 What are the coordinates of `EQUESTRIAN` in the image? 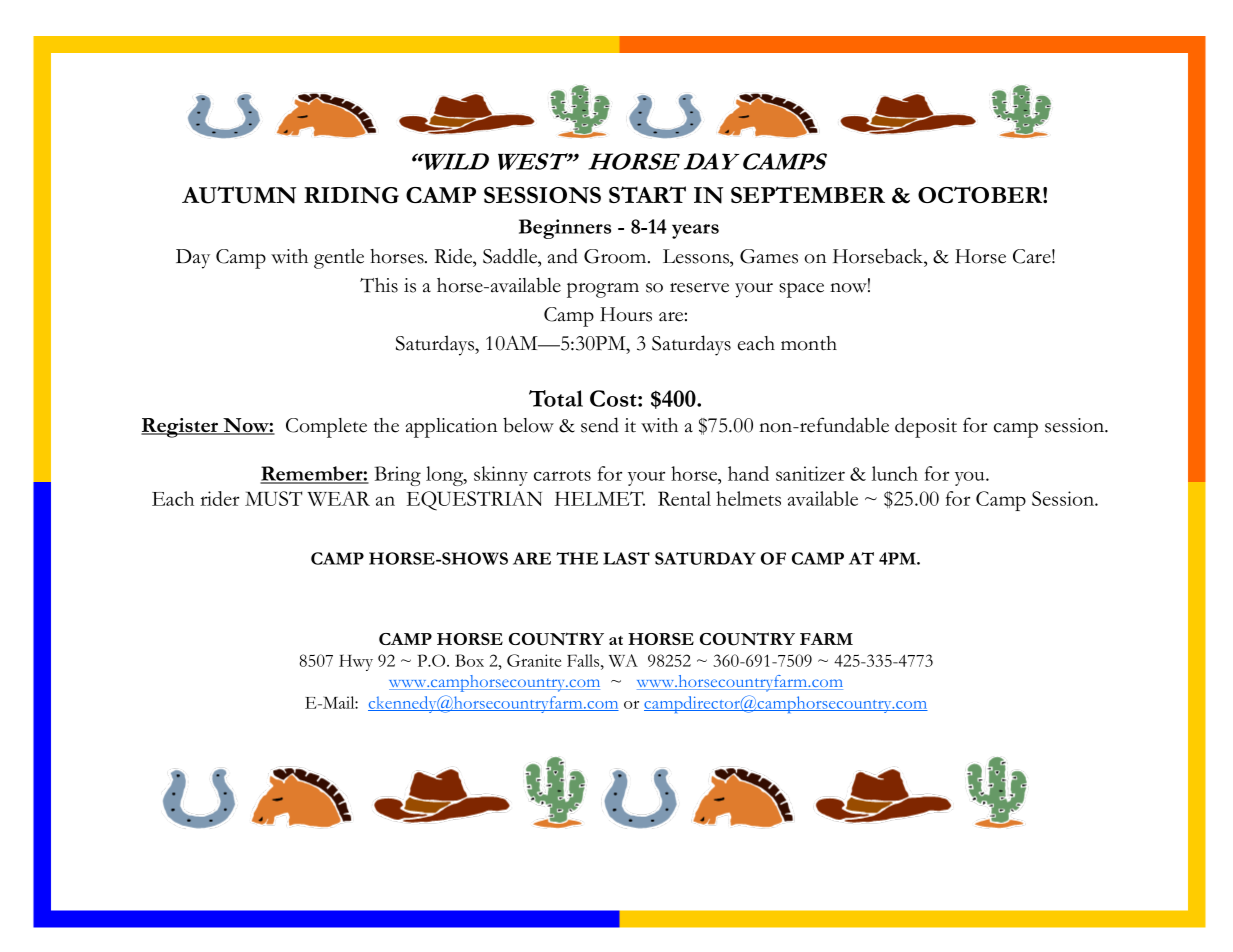 It's located at (474, 501).
